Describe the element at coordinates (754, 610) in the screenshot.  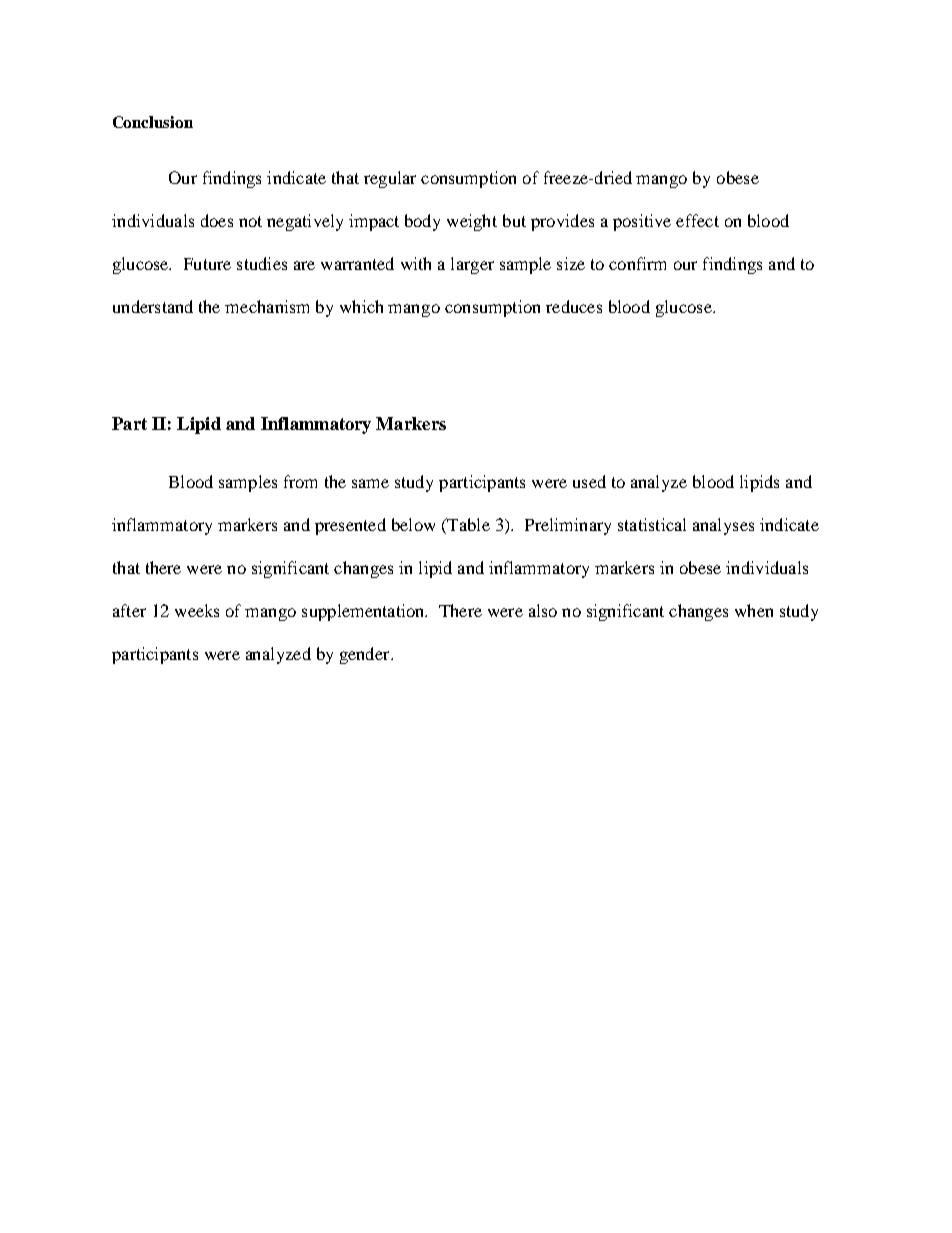
I see `when` at that location.
